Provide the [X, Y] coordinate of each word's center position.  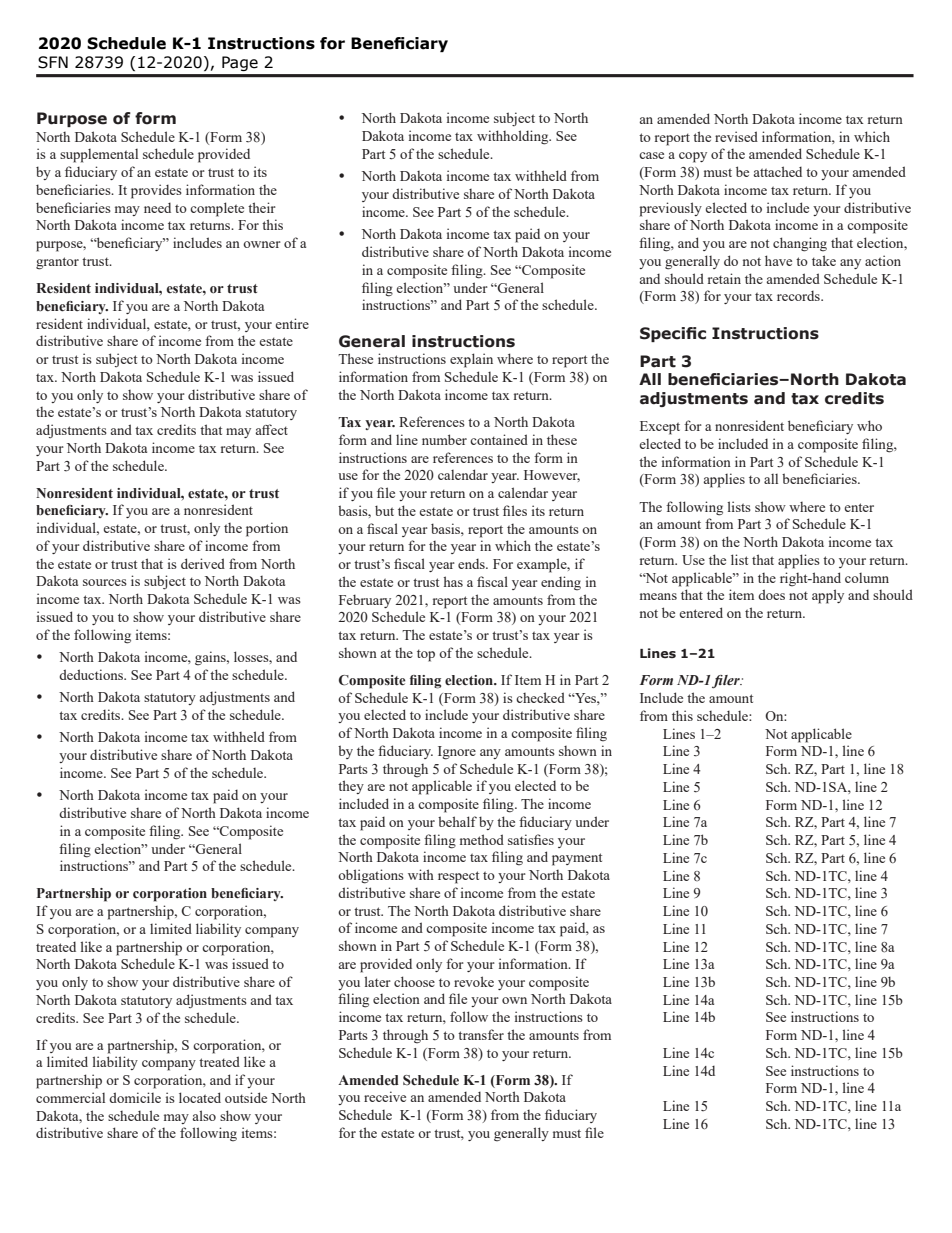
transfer [481, 1034]
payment [577, 859]
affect [271, 429]
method [482, 839]
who [869, 425]
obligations [371, 876]
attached [777, 171]
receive [385, 1096]
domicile [135, 1097]
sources [105, 582]
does [771, 594]
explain [471, 360]
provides [156, 191]
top [426, 655]
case [651, 155]
